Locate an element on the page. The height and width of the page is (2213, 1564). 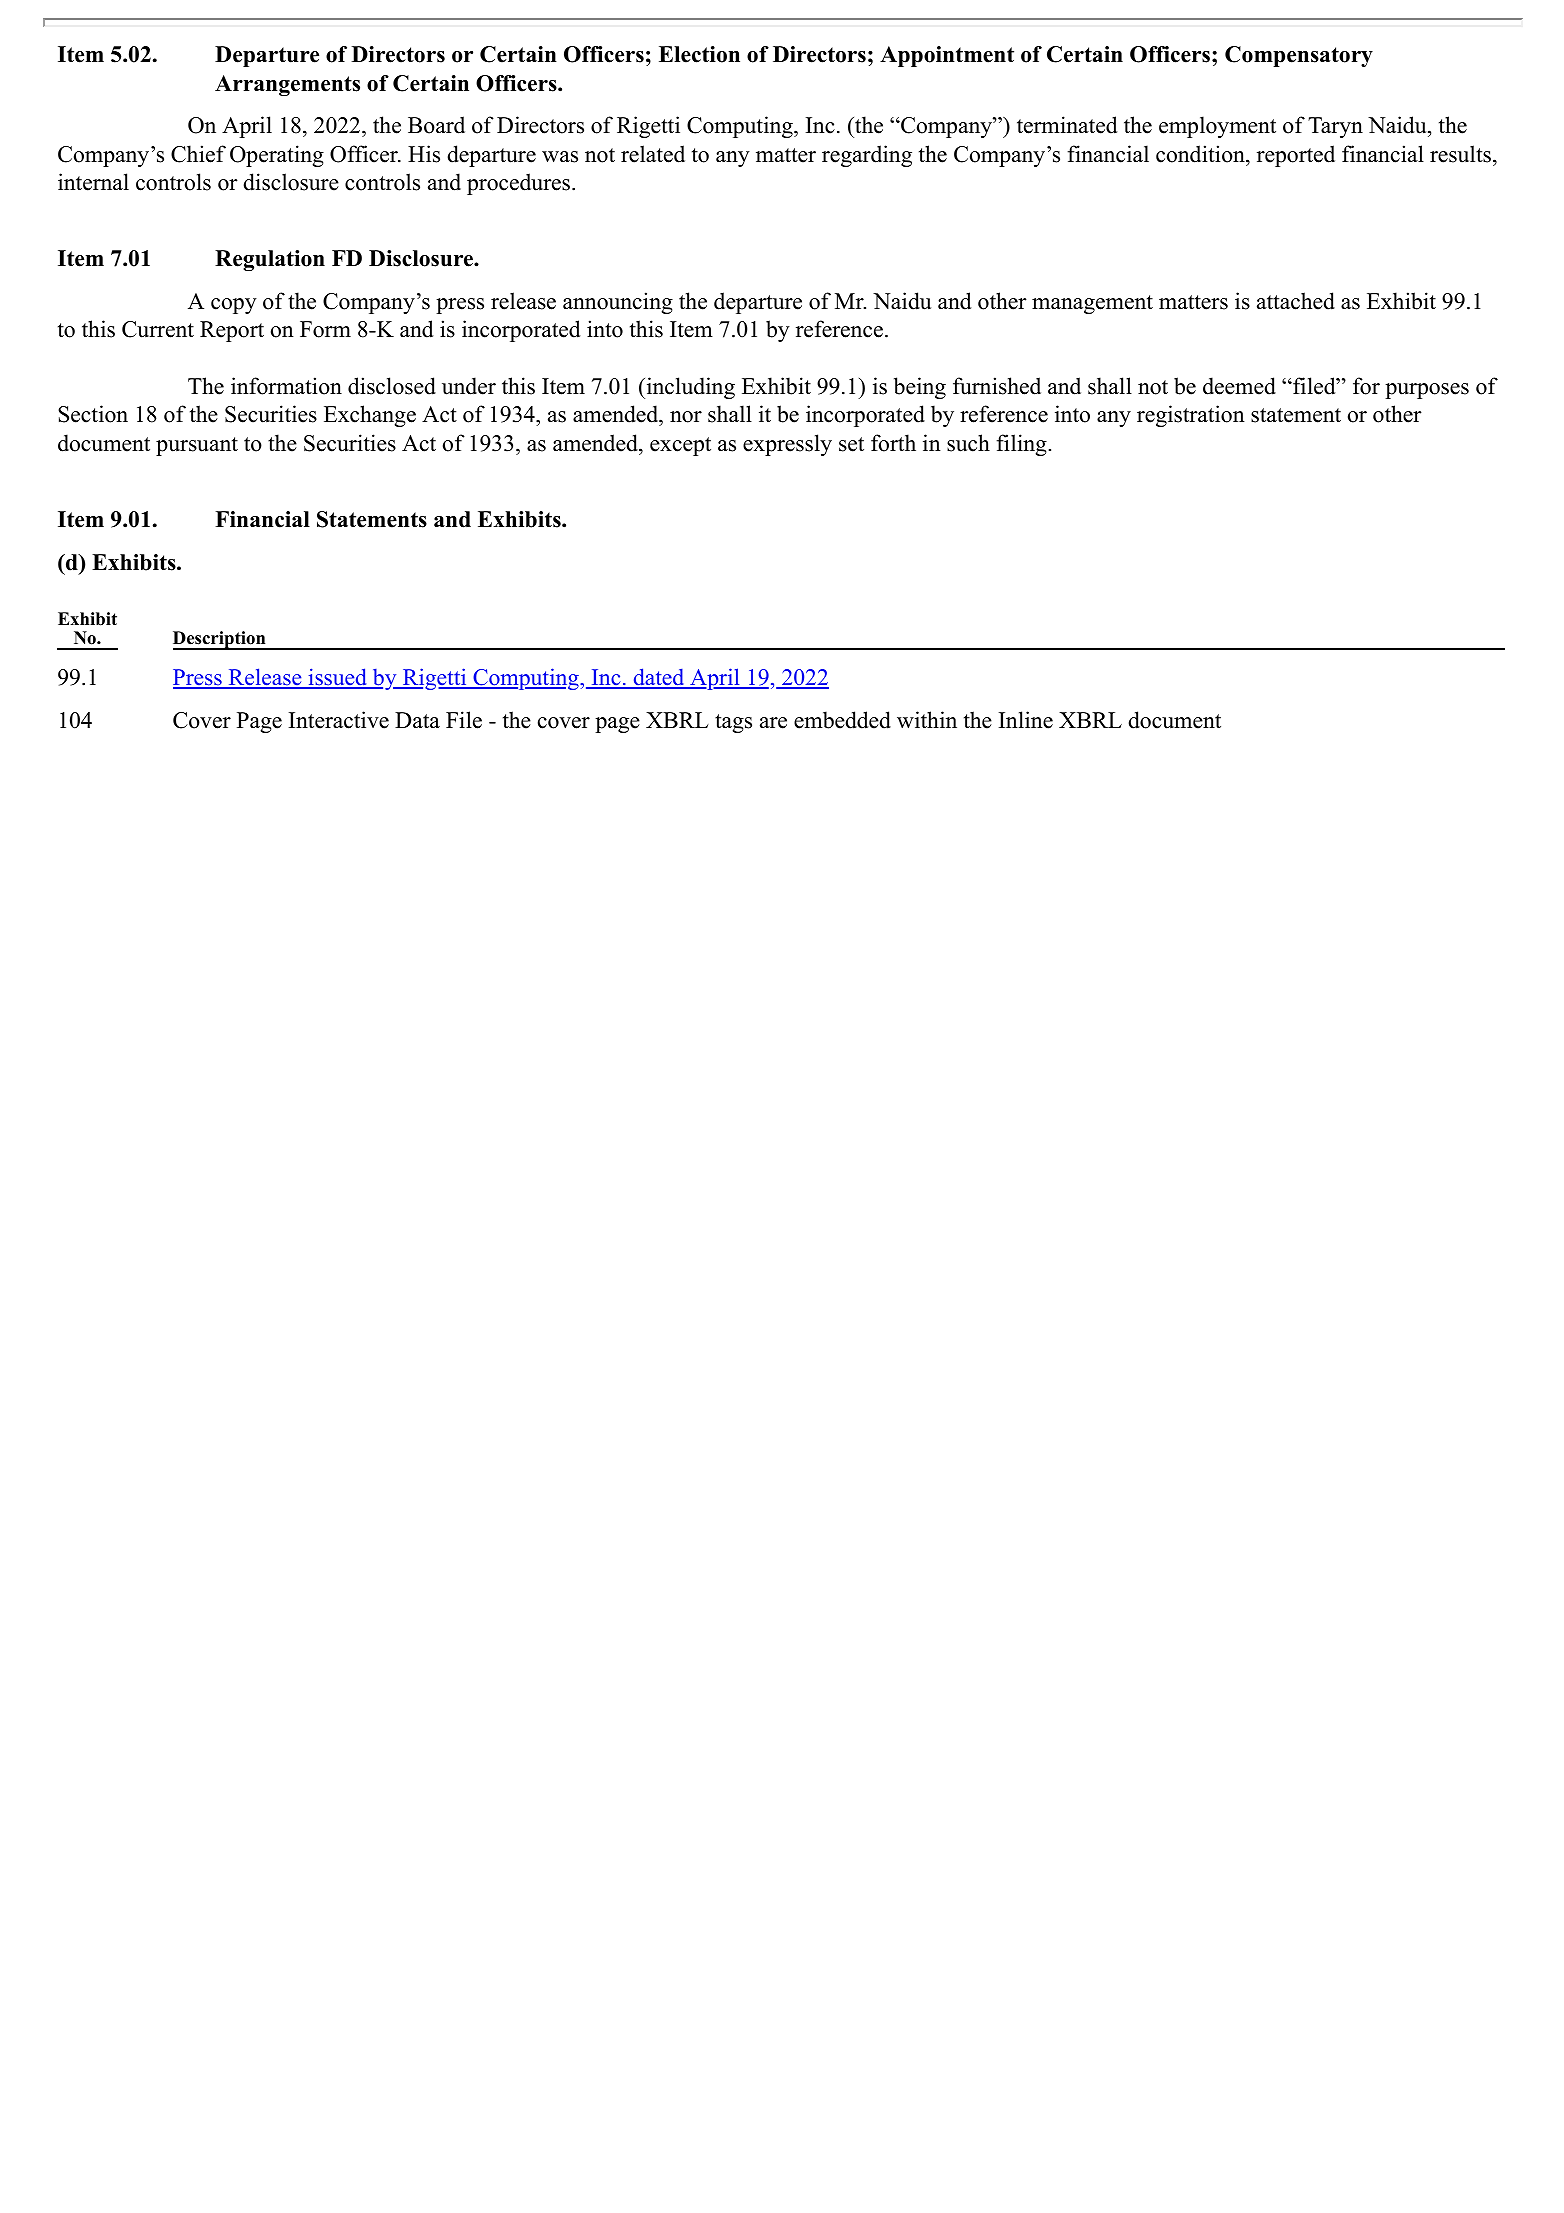
disclosed is located at coordinates (392, 386).
